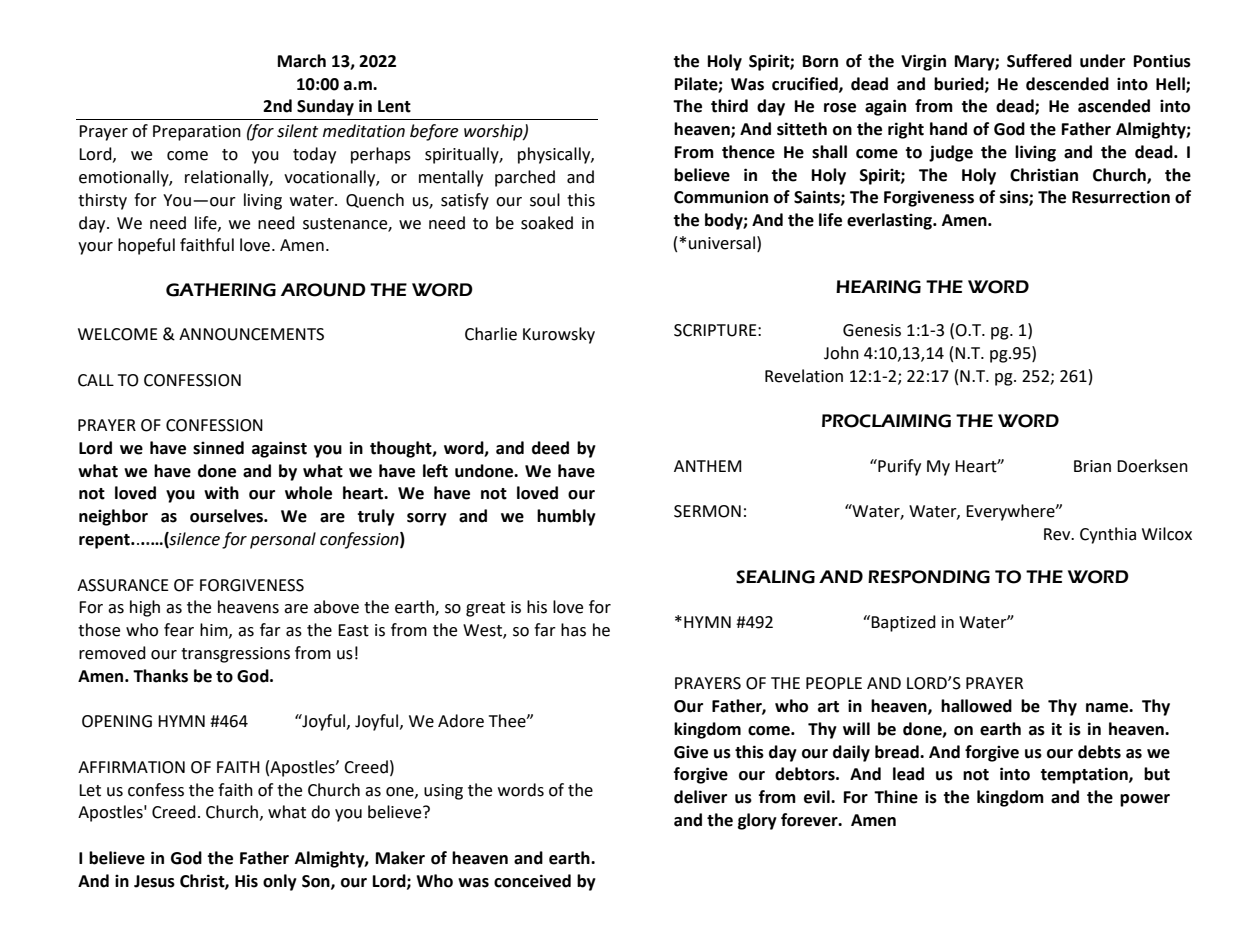 This document has width=1233, height=952. I want to click on March, so click(302, 61).
